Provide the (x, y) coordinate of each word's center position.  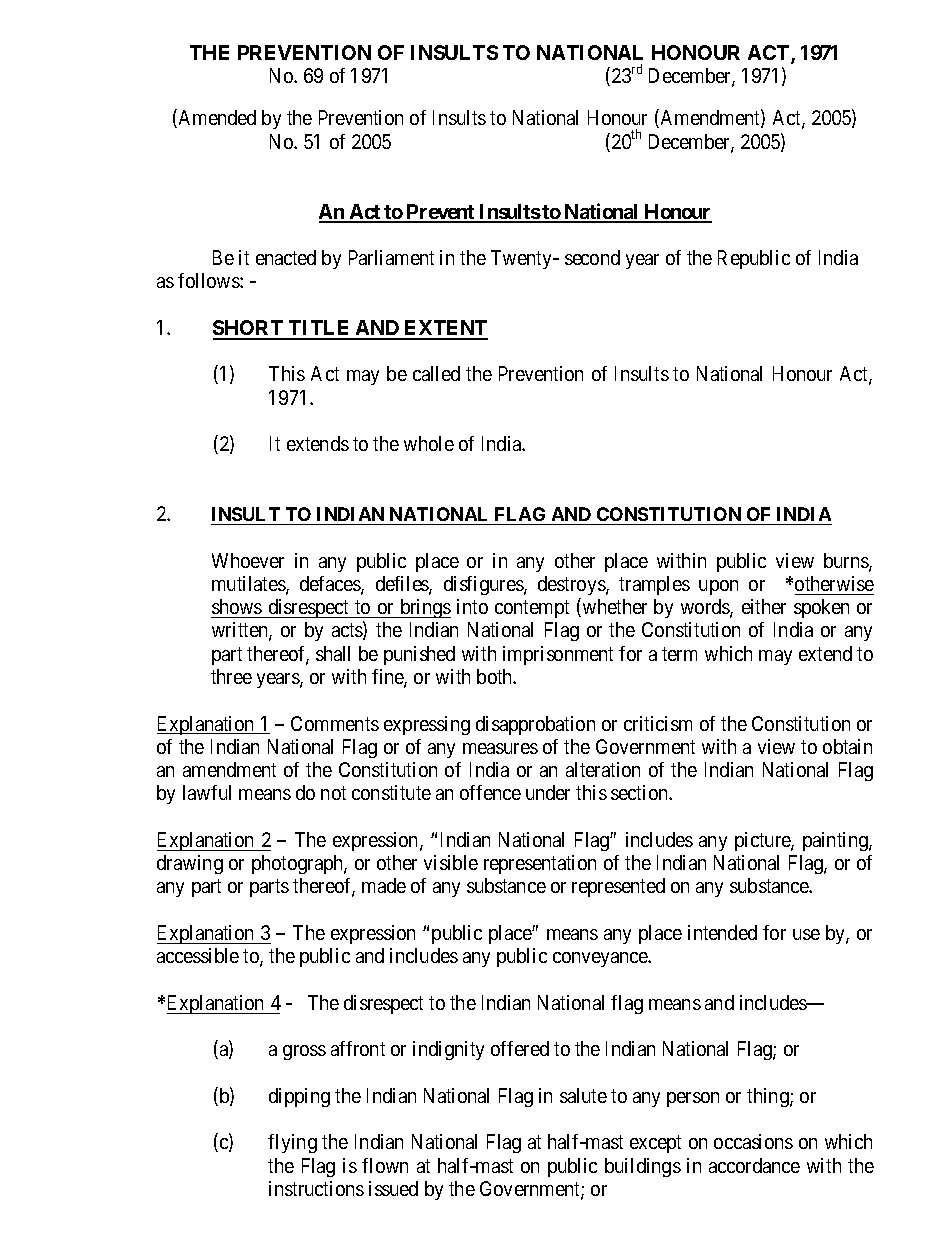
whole (429, 443)
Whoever (248, 560)
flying (292, 1143)
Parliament (391, 257)
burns (847, 562)
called (436, 373)
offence (490, 792)
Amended (216, 119)
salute (583, 1095)
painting (836, 841)
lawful (207, 792)
